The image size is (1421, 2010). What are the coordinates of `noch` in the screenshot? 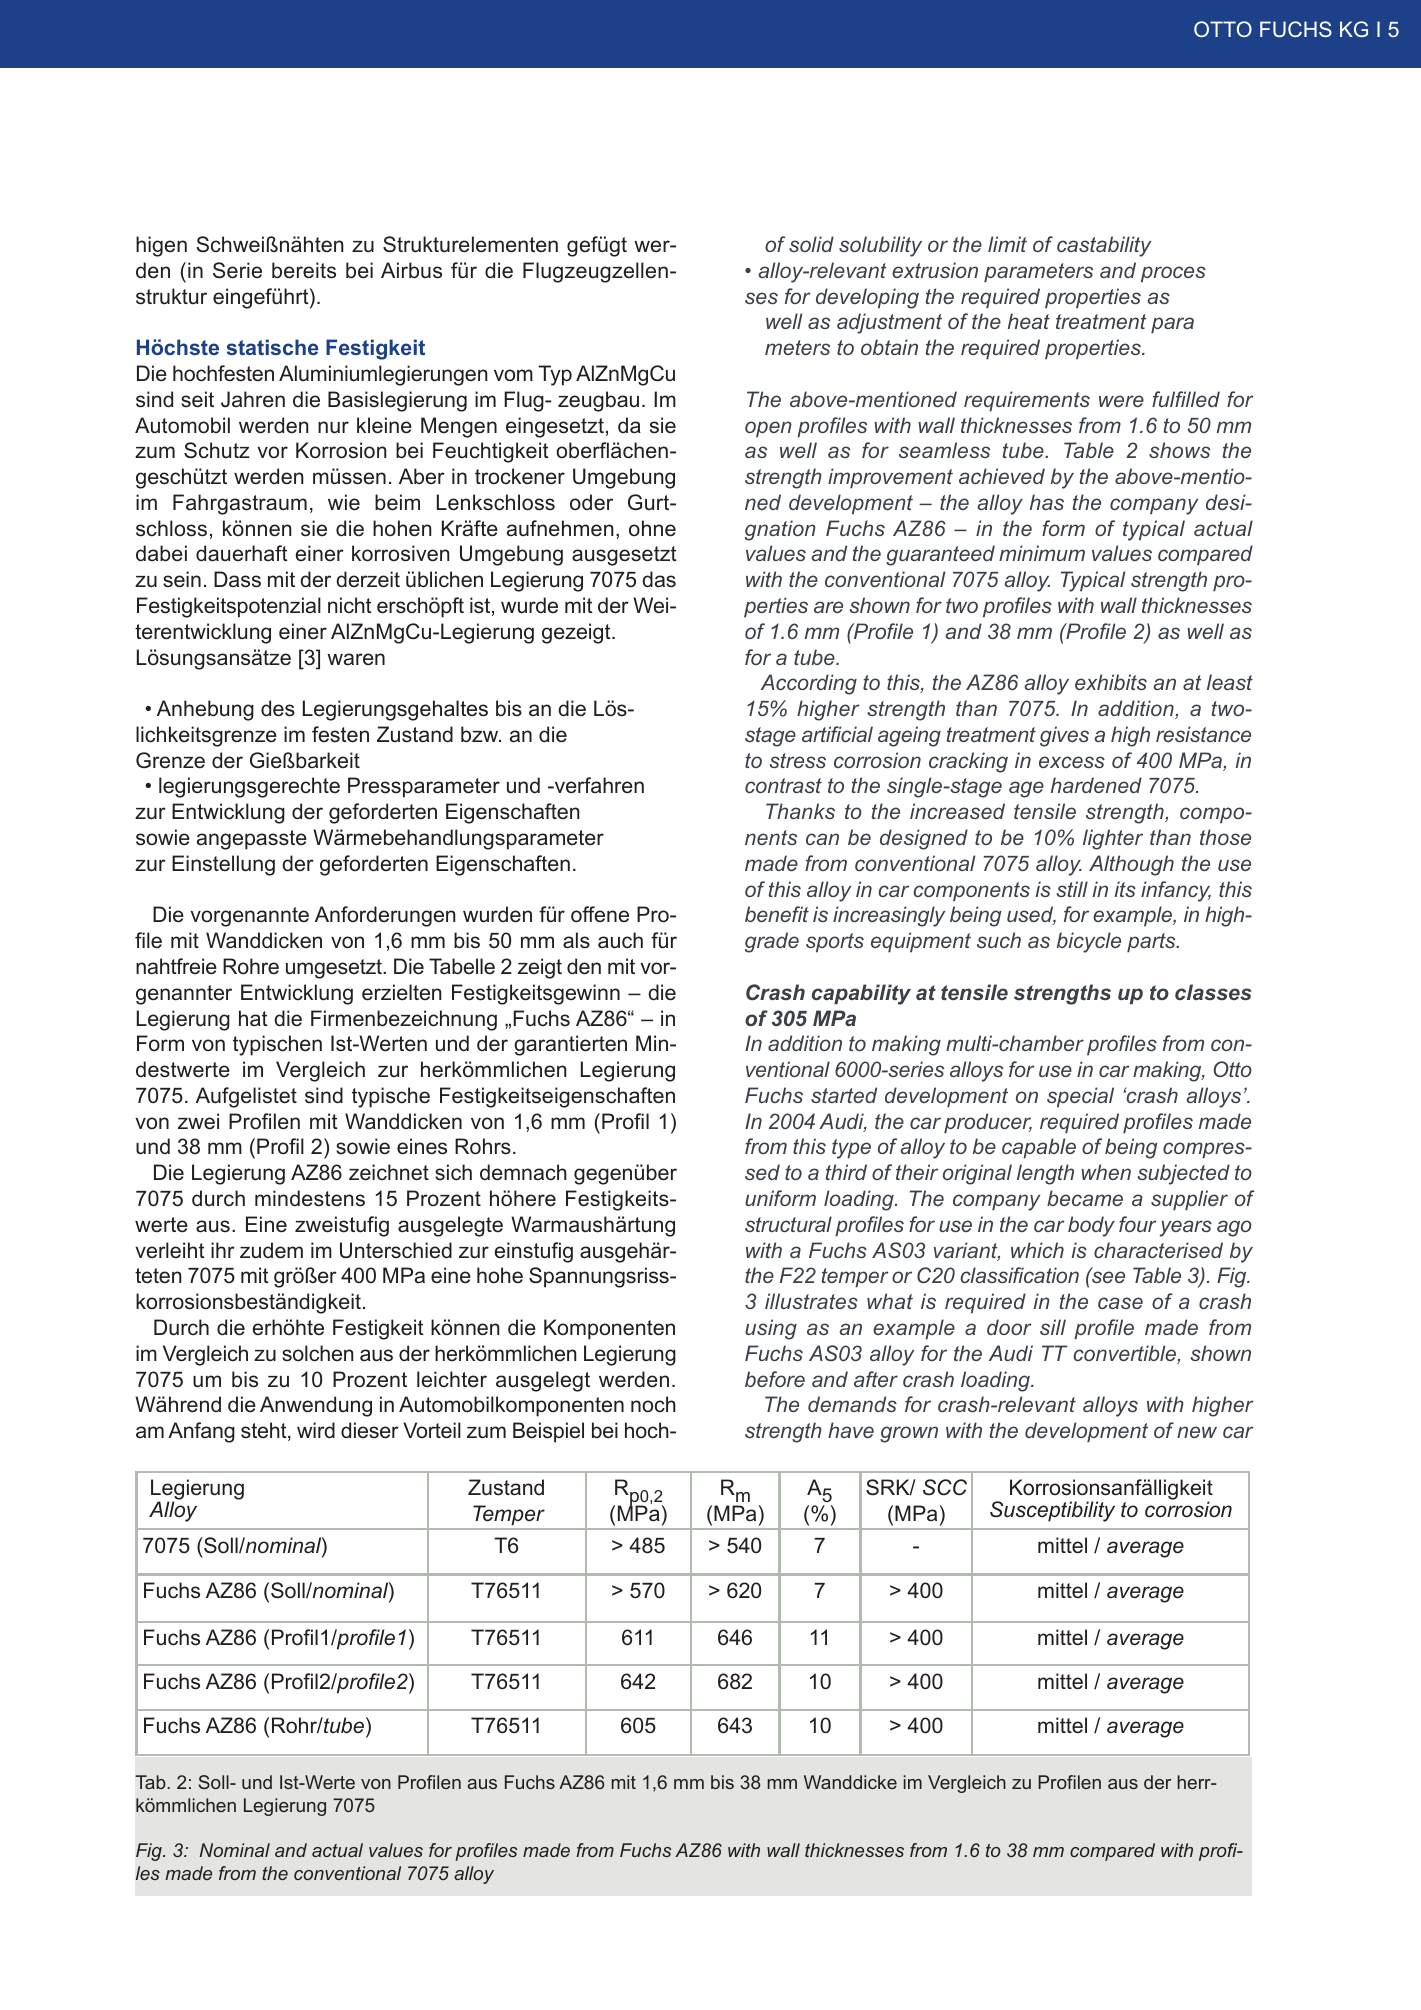 It's located at (653, 1404).
